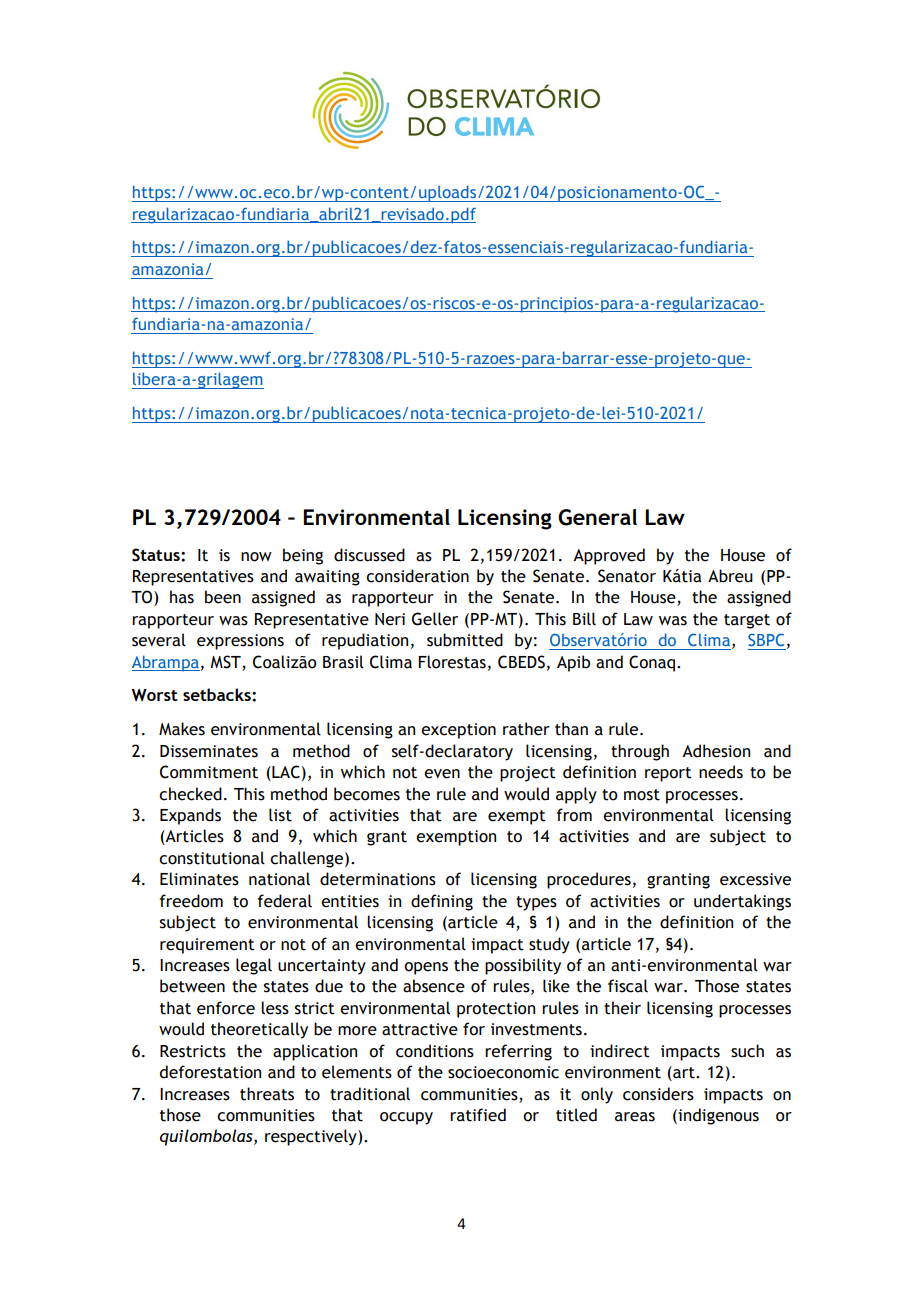 The height and width of the screenshot is (1308, 924). Describe the element at coordinates (642, 795) in the screenshot. I see `most` at that location.
